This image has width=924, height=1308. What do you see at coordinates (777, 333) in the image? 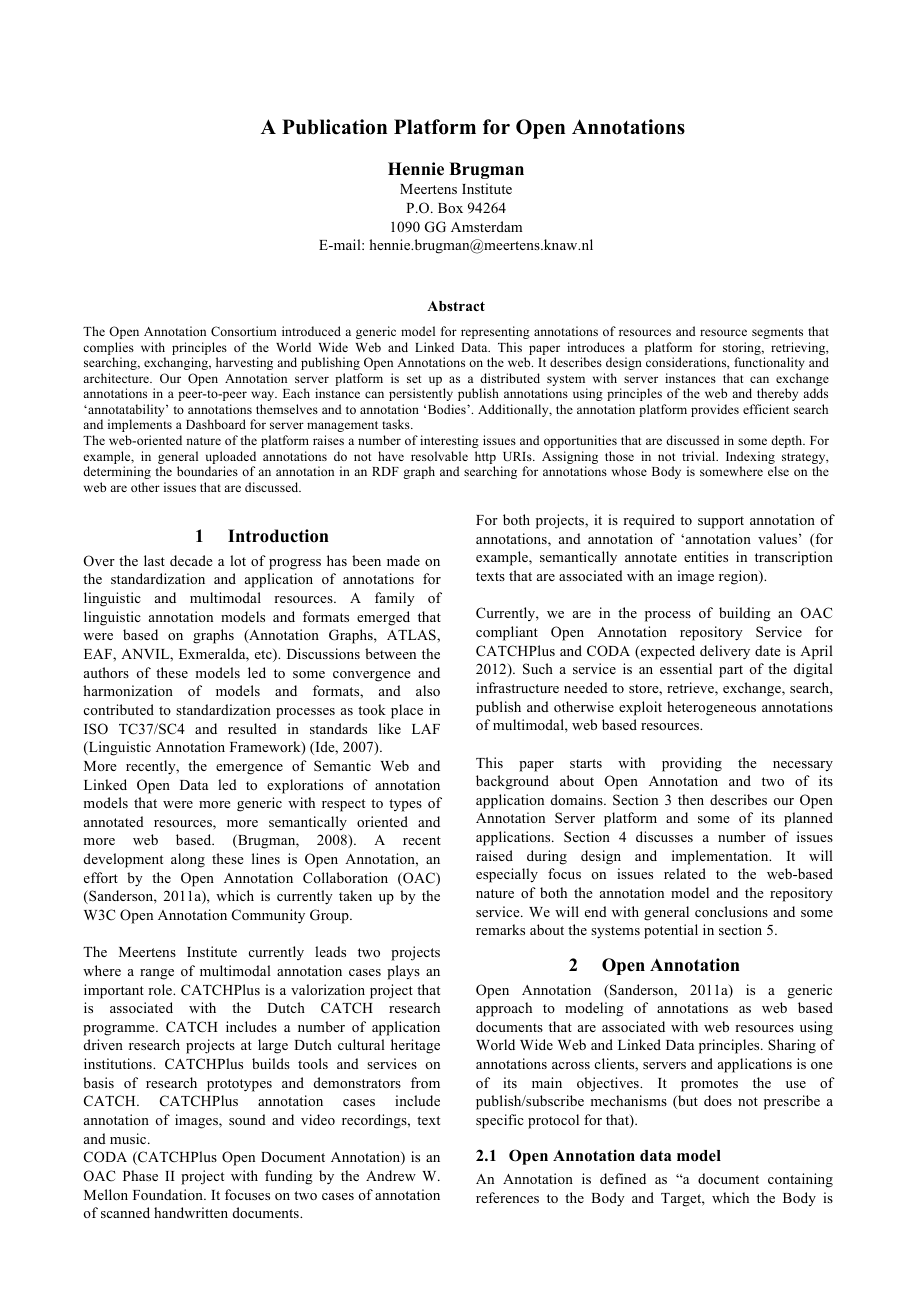
I see `segments` at bounding box center [777, 333].
